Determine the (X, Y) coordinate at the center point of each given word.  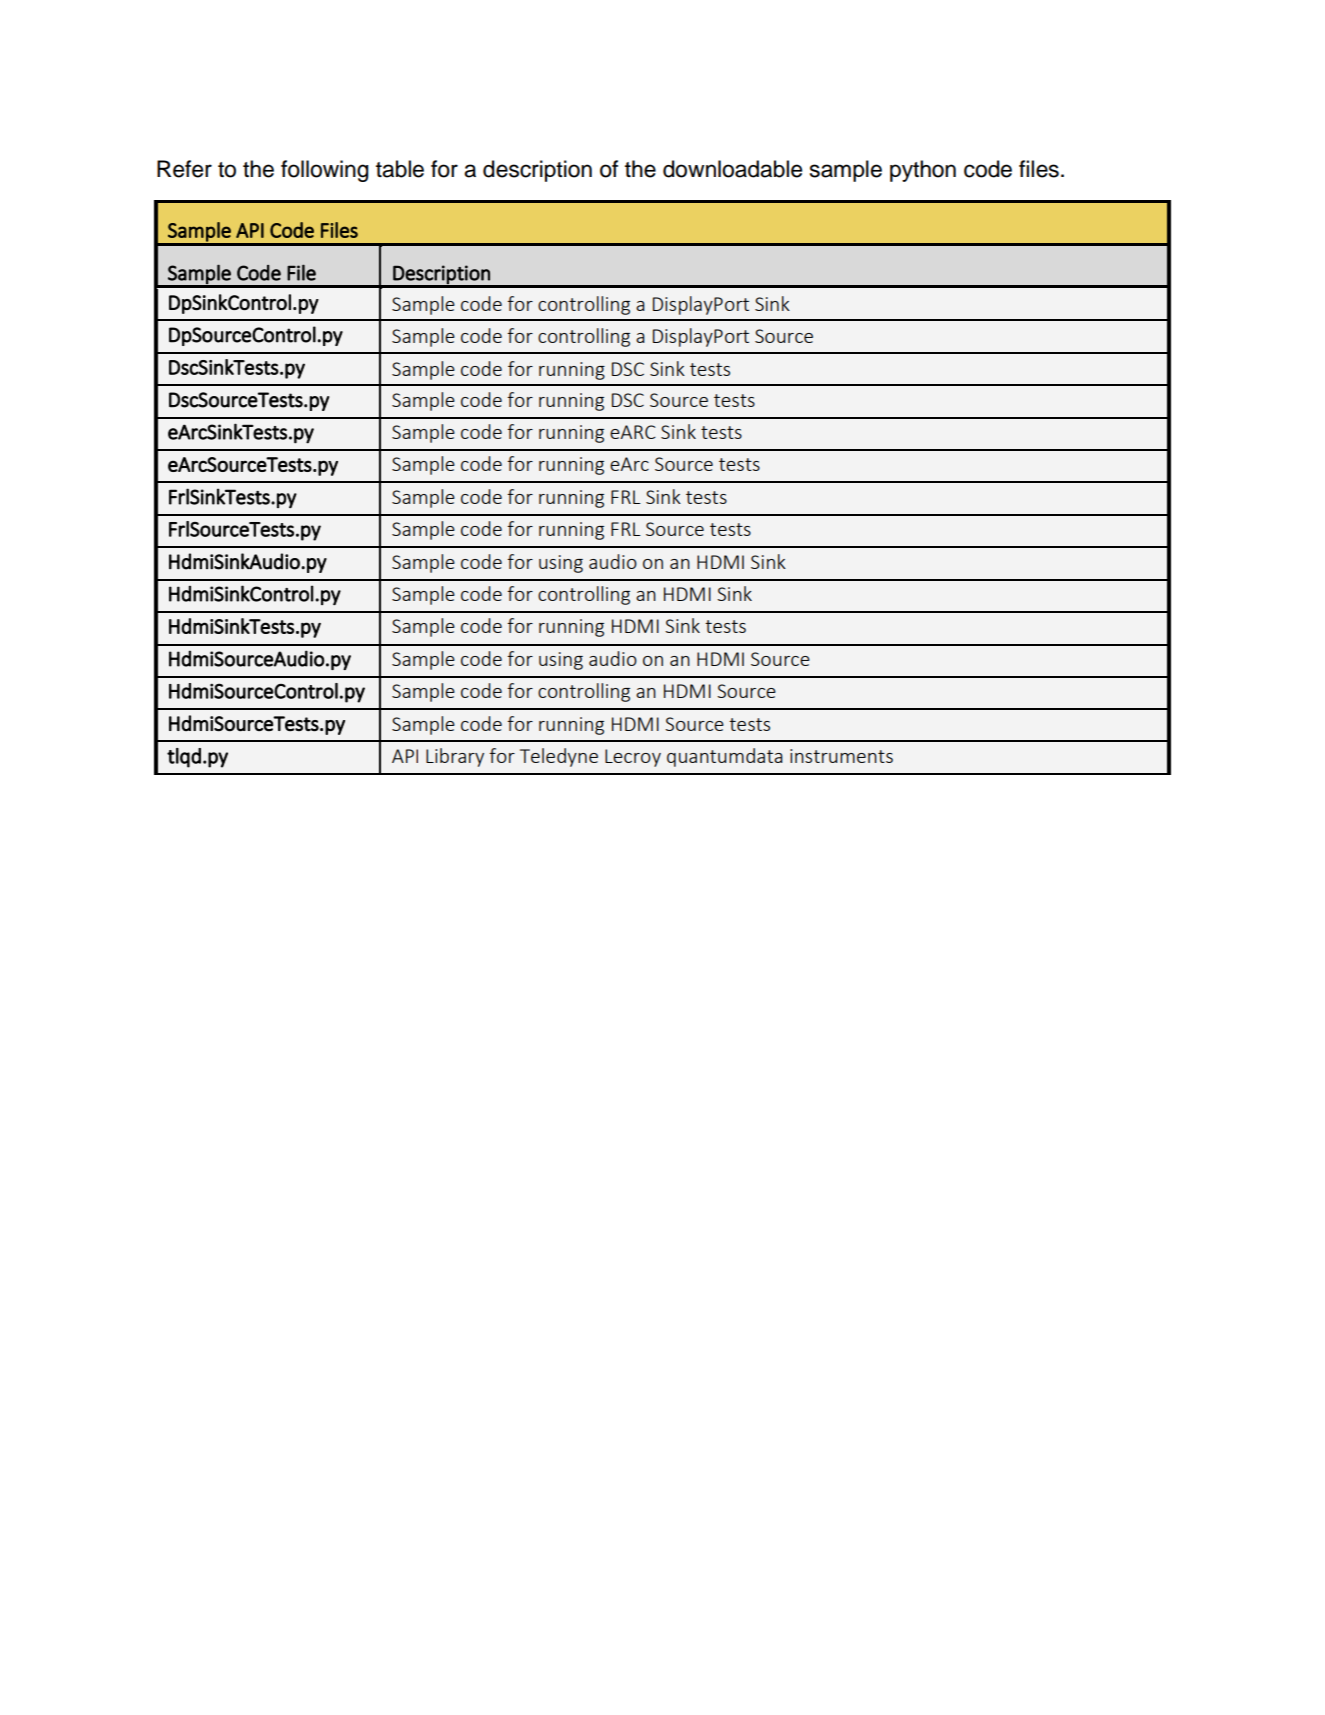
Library (455, 757)
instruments (841, 756)
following (324, 171)
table (400, 169)
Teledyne (559, 757)
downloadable (732, 169)
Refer (184, 169)
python (923, 171)
